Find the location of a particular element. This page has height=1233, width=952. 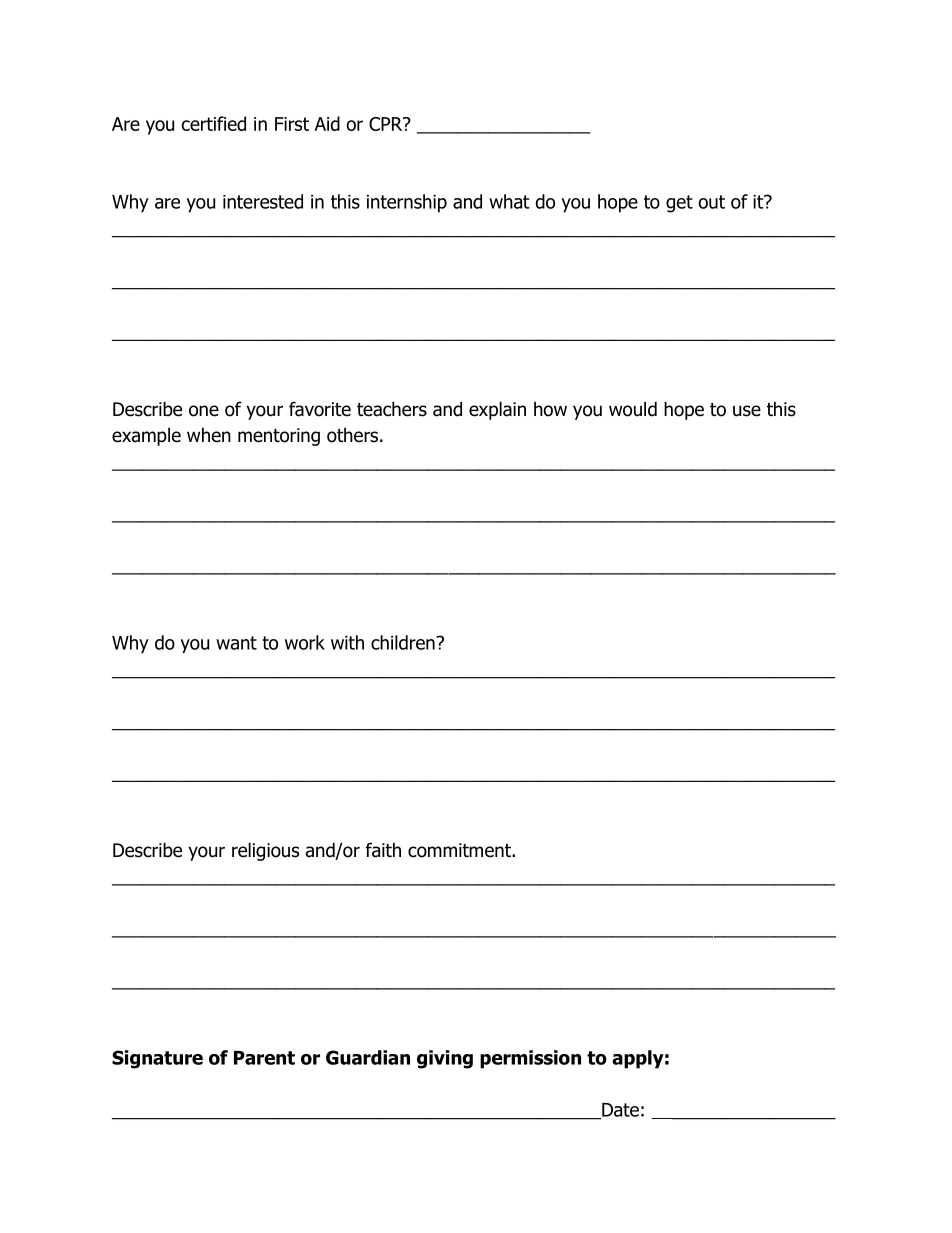

certified is located at coordinates (213, 123).
